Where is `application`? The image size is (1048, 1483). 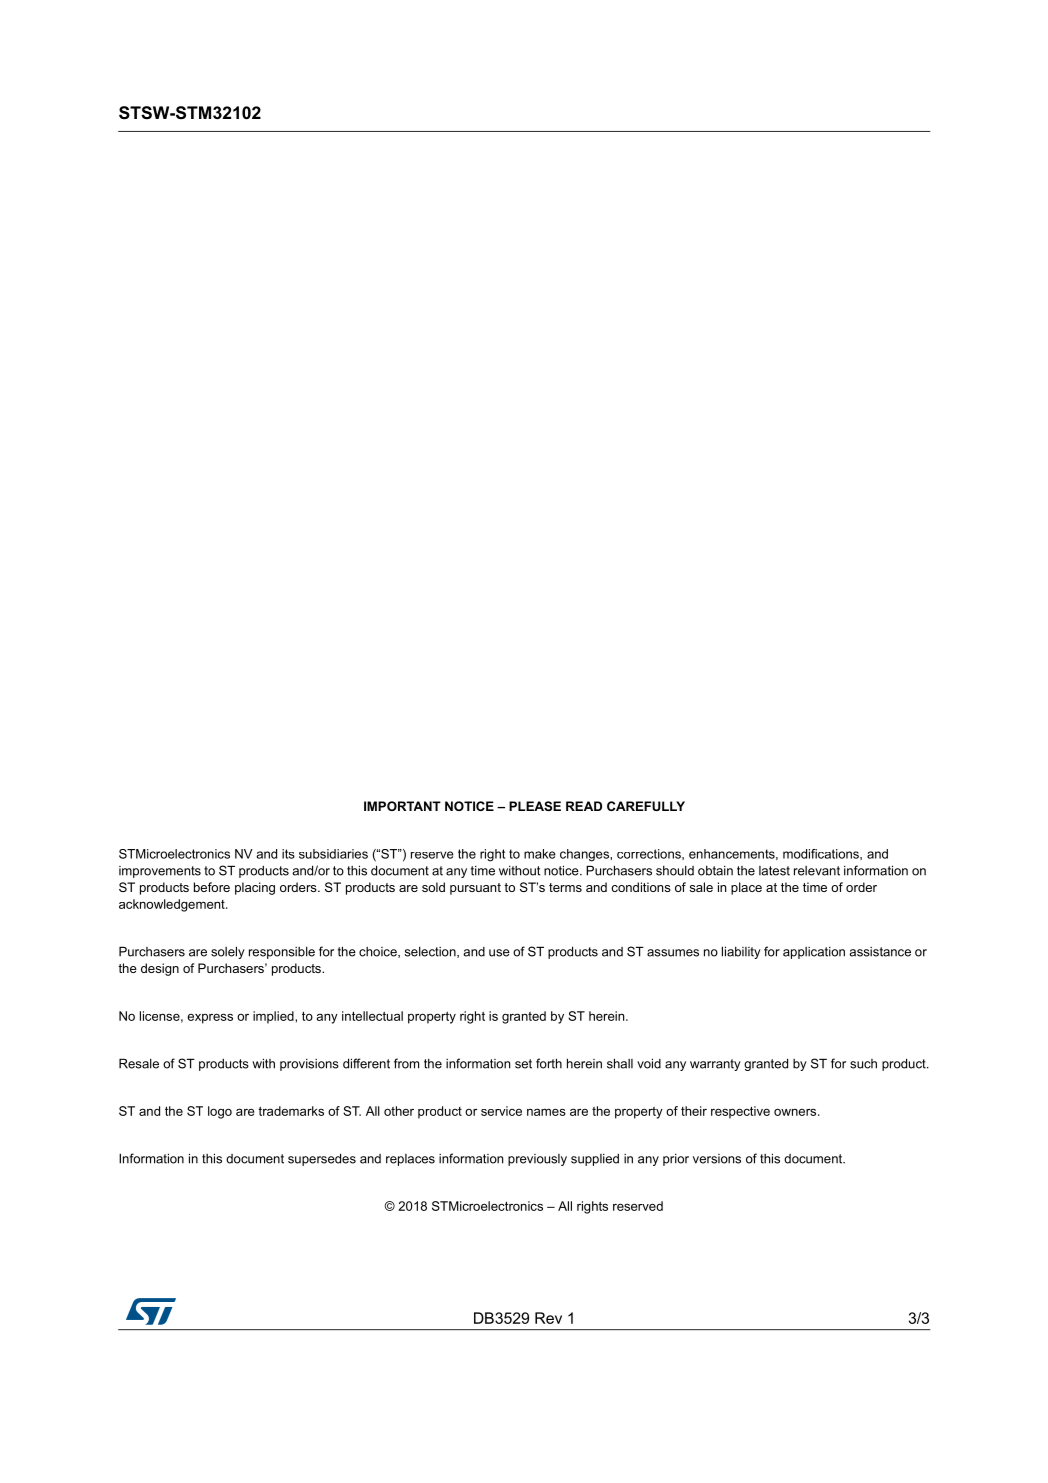
application is located at coordinates (814, 953).
